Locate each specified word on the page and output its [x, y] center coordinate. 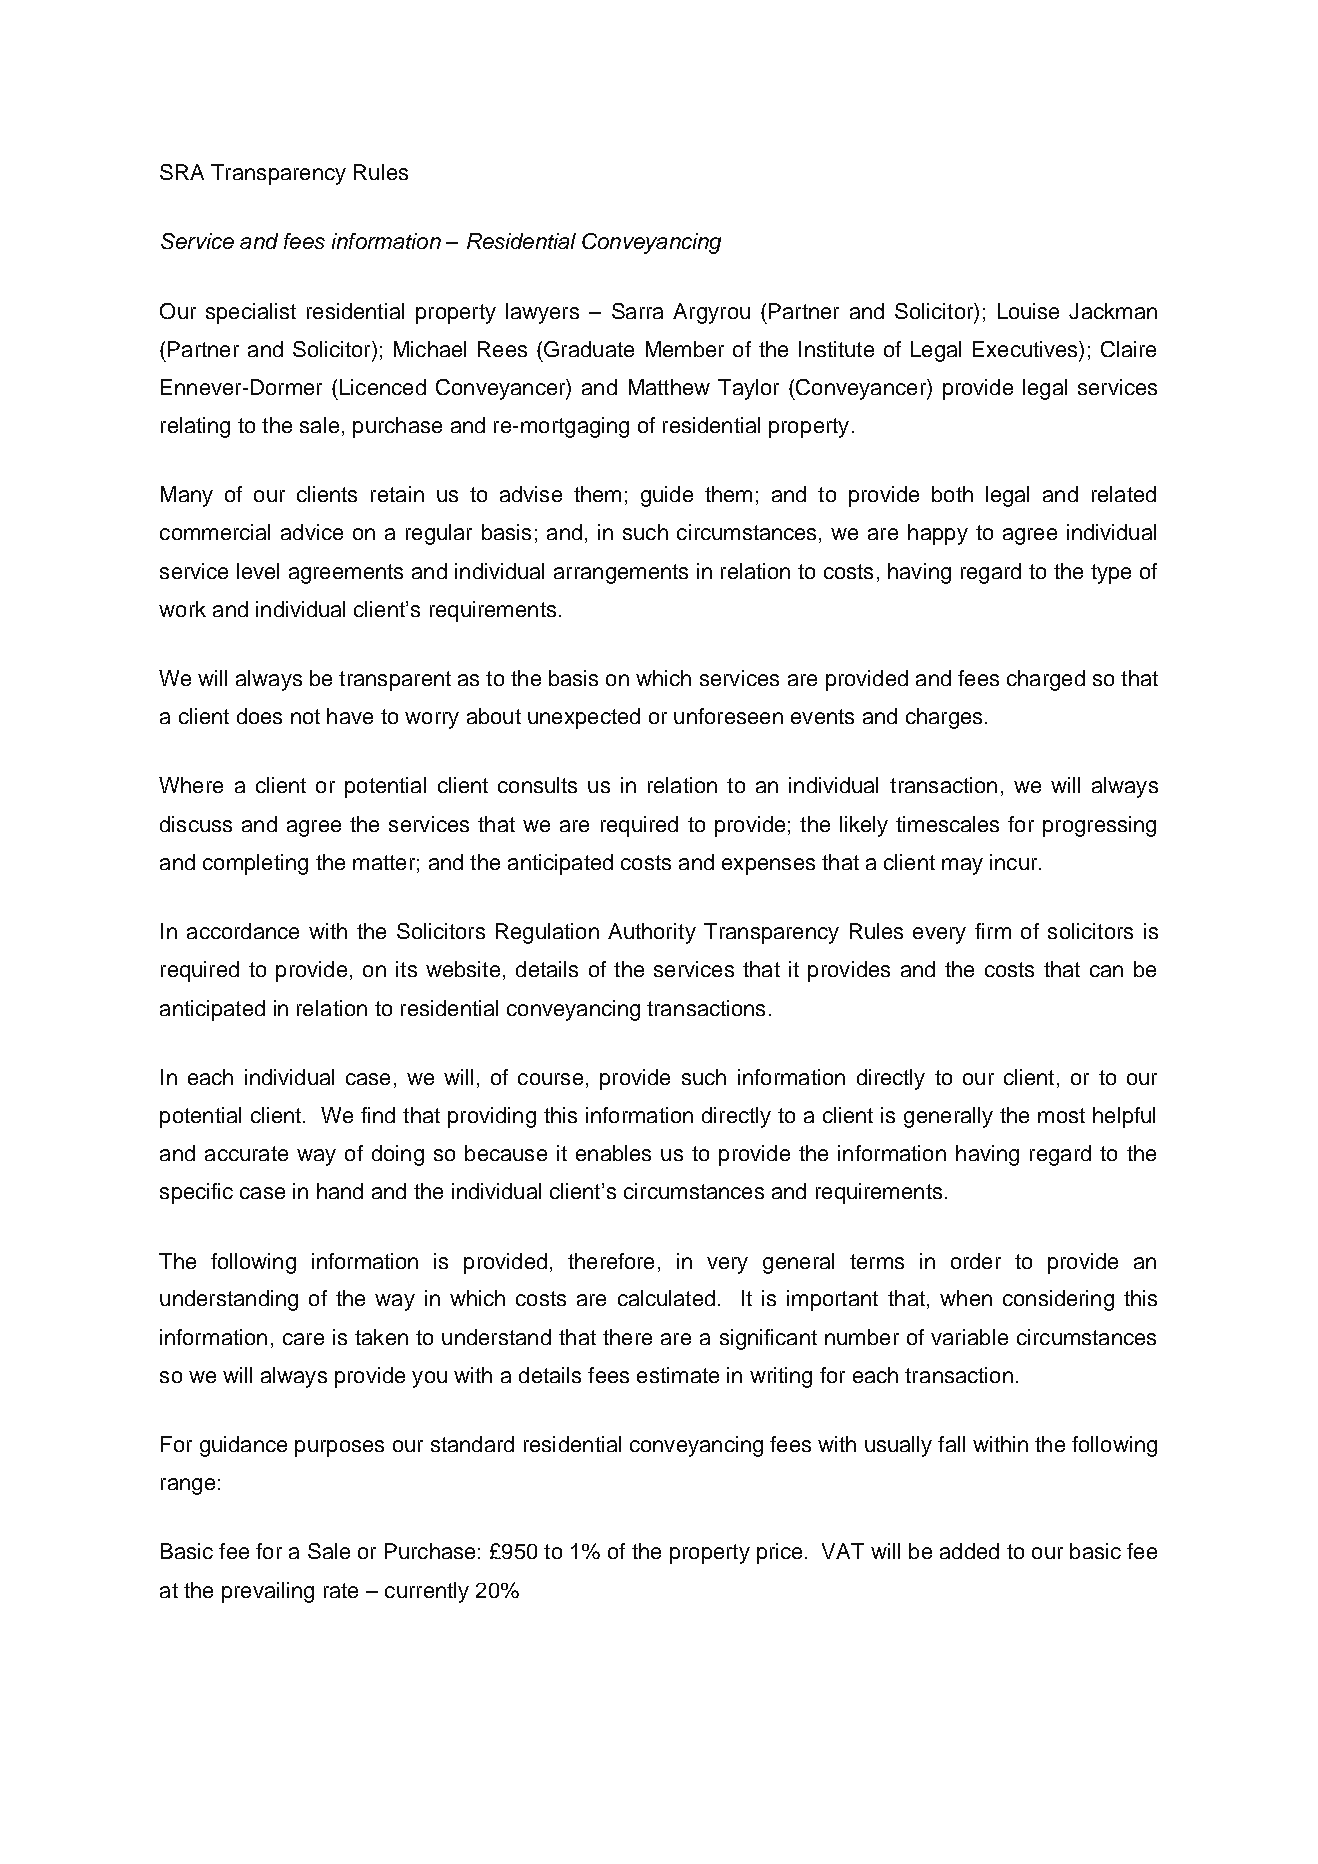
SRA [182, 172]
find [378, 1115]
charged [1046, 680]
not [305, 716]
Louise [1028, 311]
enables [613, 1153]
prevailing [268, 1592]
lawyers [542, 313]
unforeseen [728, 716]
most [1061, 1115]
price [779, 1553]
